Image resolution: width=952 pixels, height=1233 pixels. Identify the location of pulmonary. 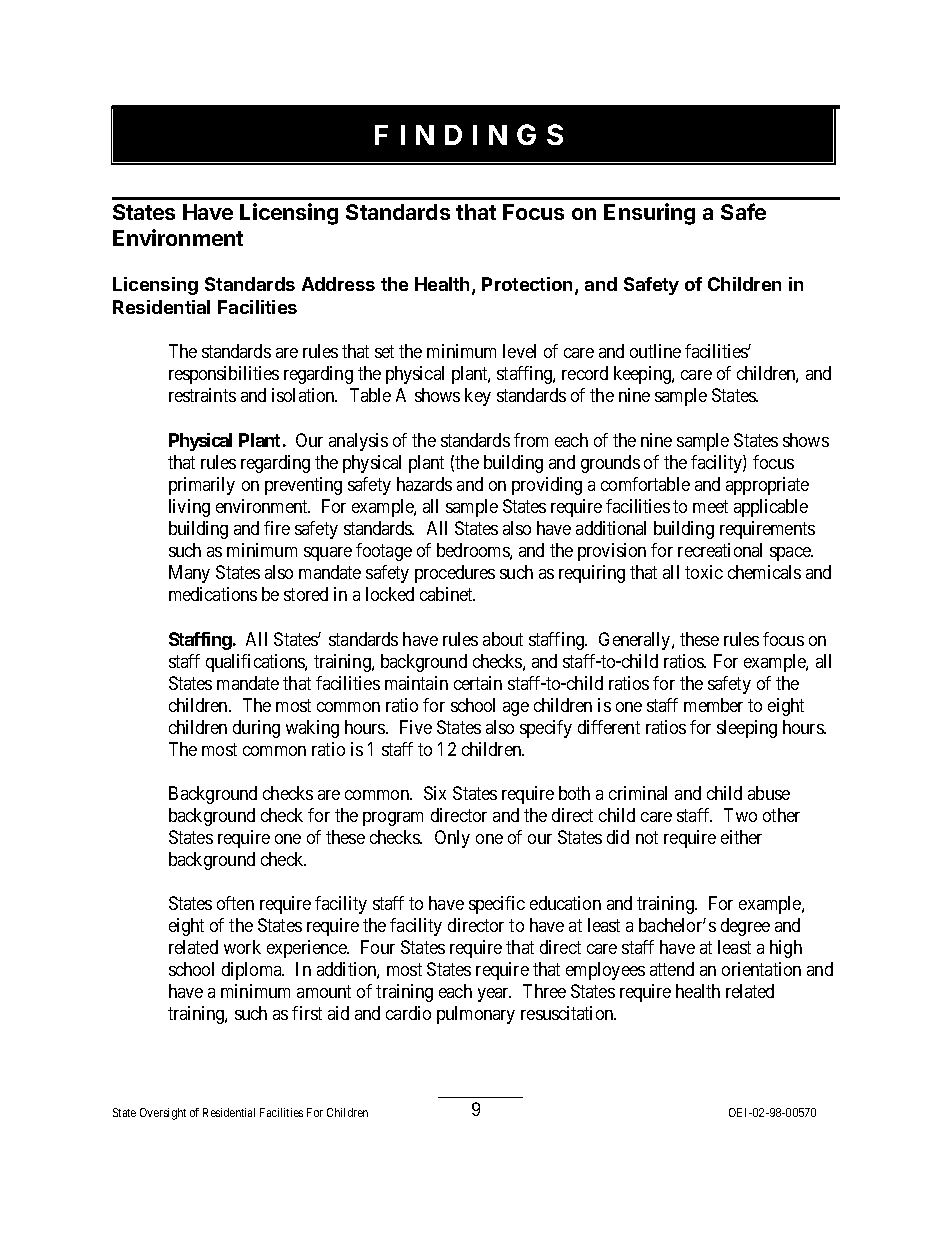
(476, 1015).
